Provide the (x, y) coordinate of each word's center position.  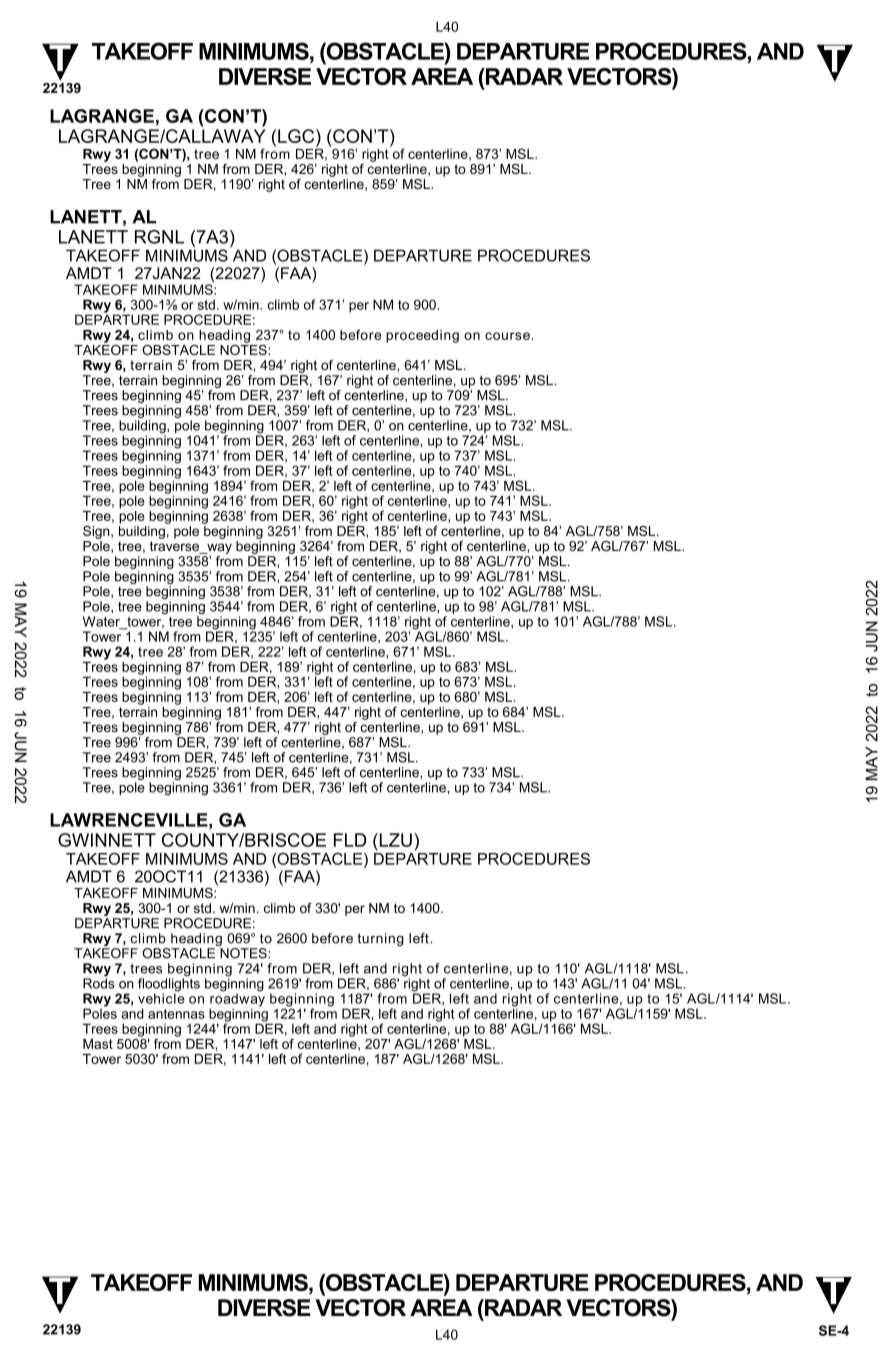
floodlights (169, 985)
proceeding (422, 336)
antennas (176, 1014)
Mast (98, 1044)
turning (380, 939)
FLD (350, 840)
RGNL (159, 237)
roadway (237, 1000)
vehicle (161, 997)
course (508, 336)
